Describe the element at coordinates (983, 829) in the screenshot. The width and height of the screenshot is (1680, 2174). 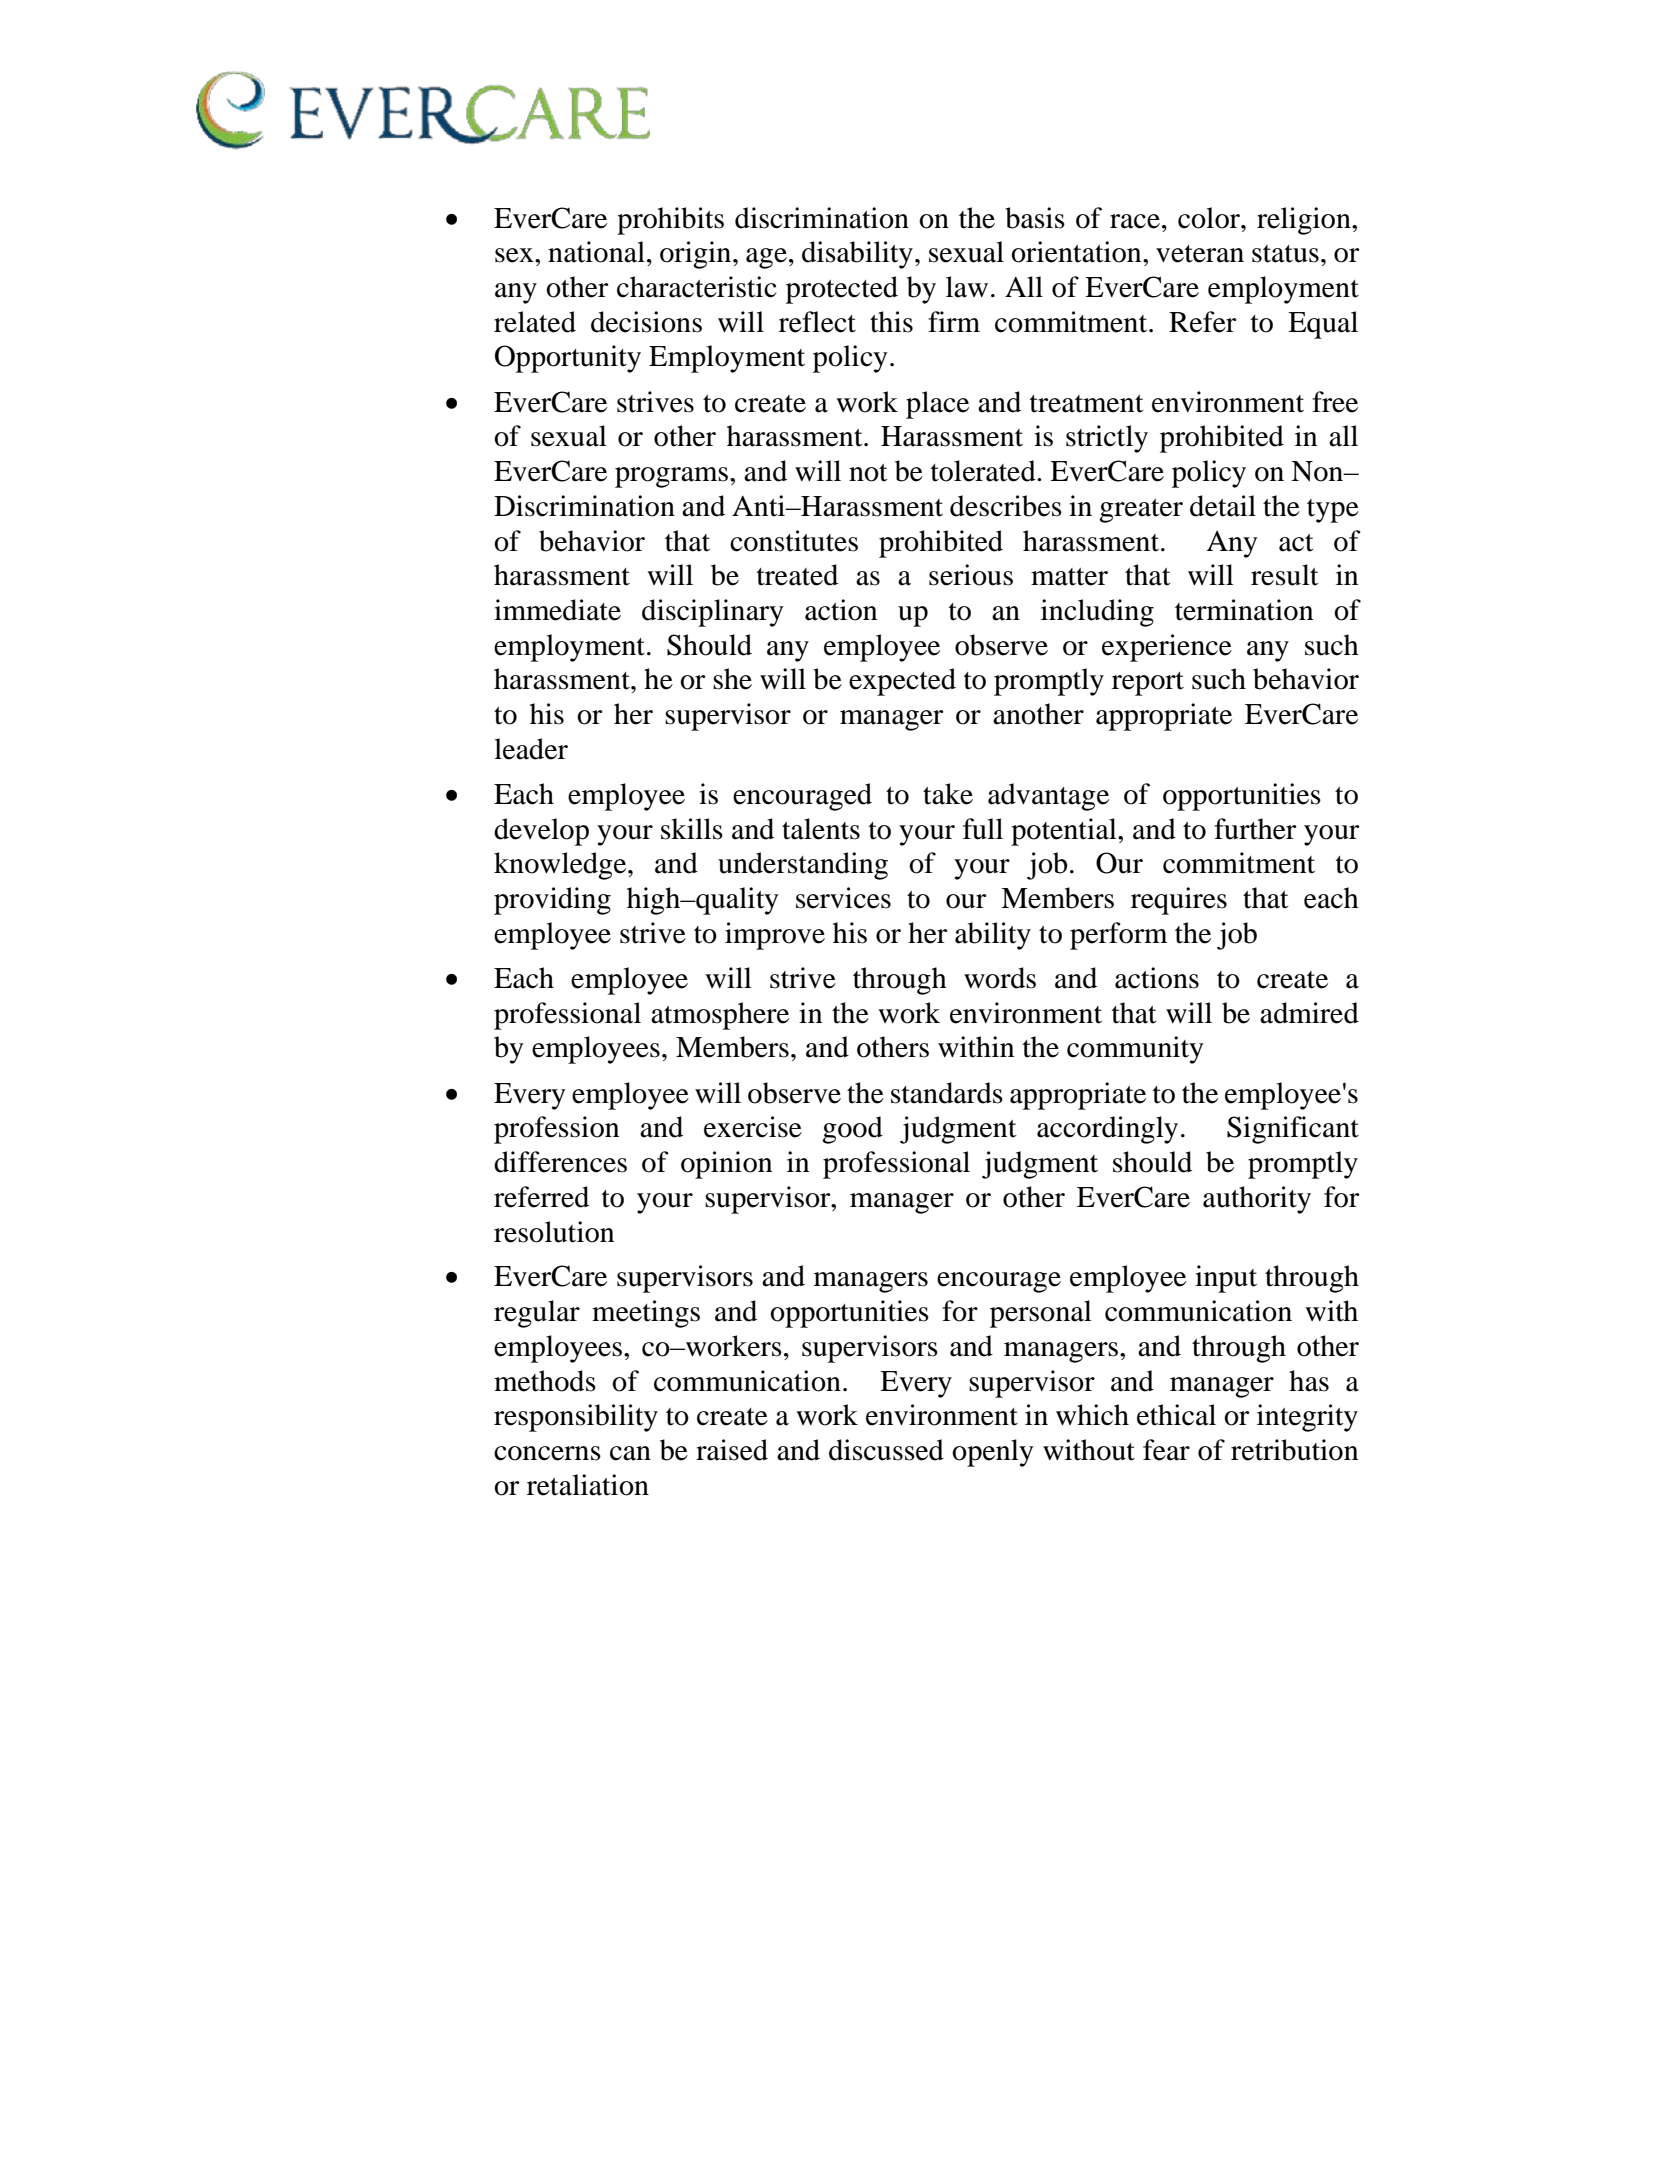
I see `full` at that location.
